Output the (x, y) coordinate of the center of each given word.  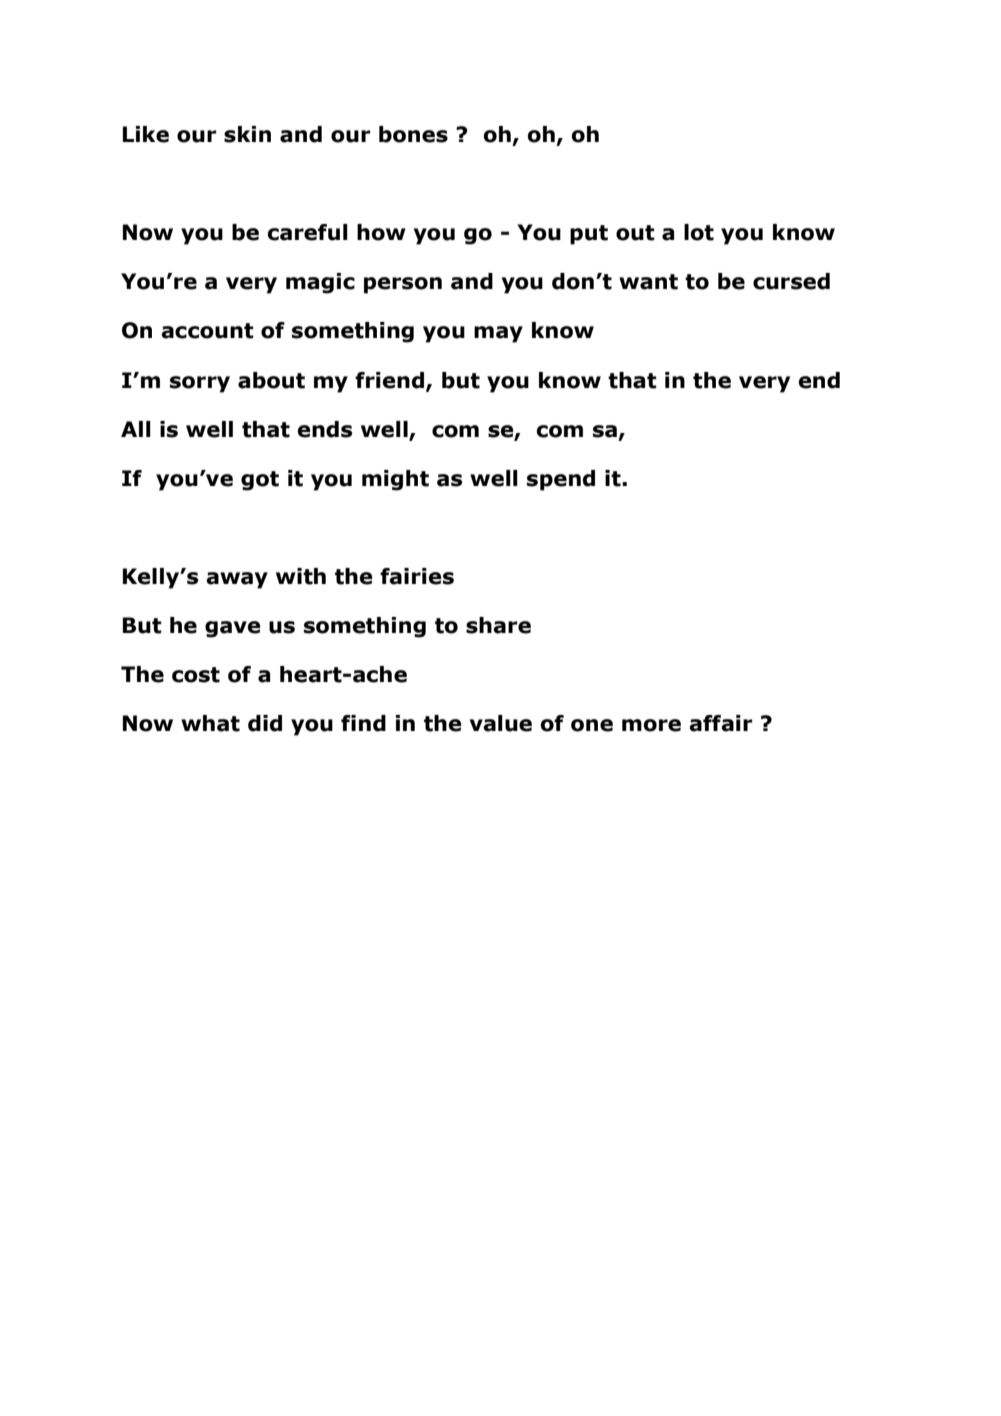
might (395, 480)
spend (561, 480)
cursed (791, 281)
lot (699, 232)
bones (413, 134)
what (210, 723)
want (648, 282)
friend (391, 381)
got (260, 481)
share (498, 625)
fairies (417, 576)
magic (320, 283)
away (237, 580)
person (403, 285)
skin (247, 134)
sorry (200, 384)
